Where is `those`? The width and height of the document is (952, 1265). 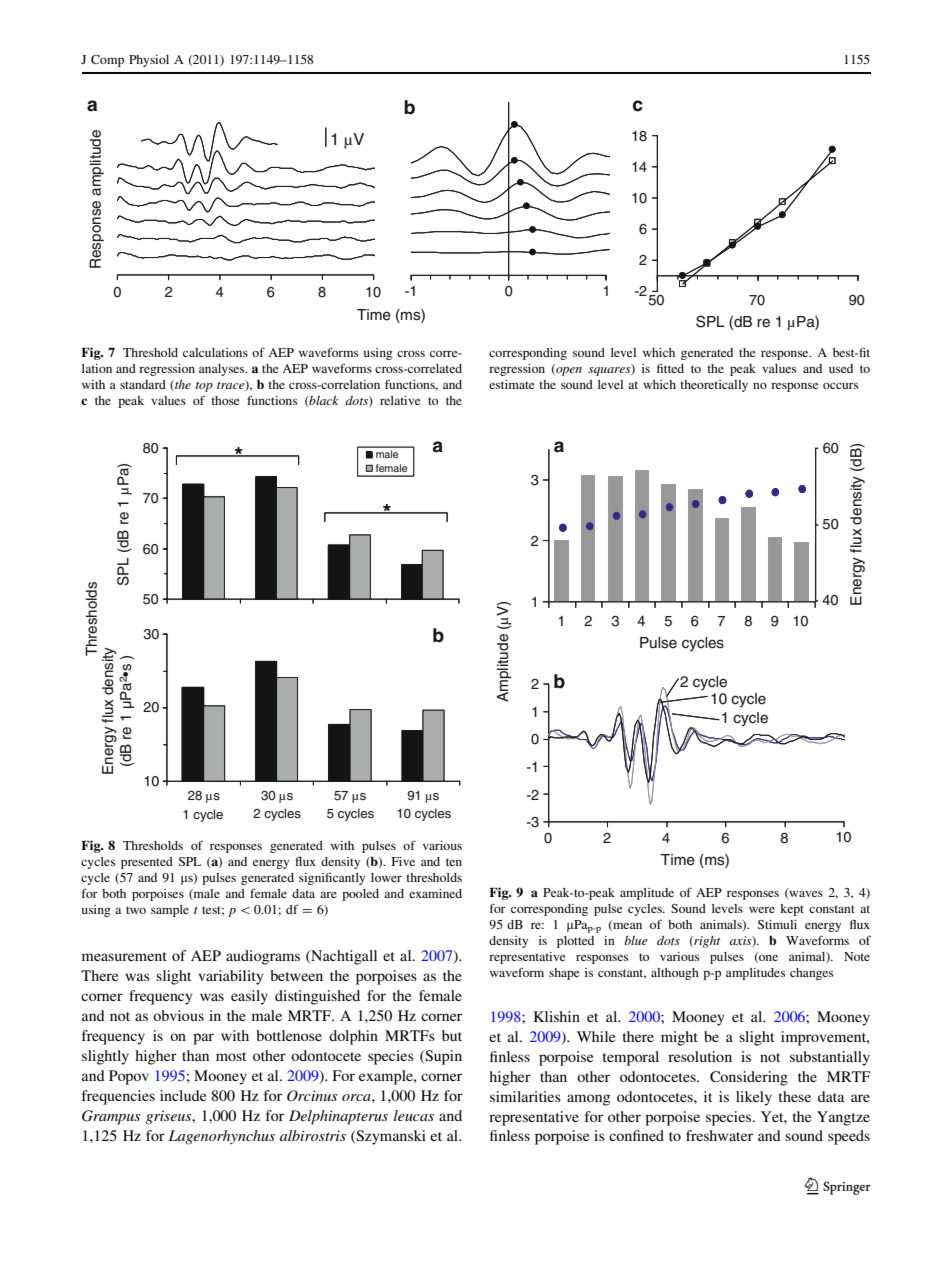 those is located at coordinates (225, 400).
